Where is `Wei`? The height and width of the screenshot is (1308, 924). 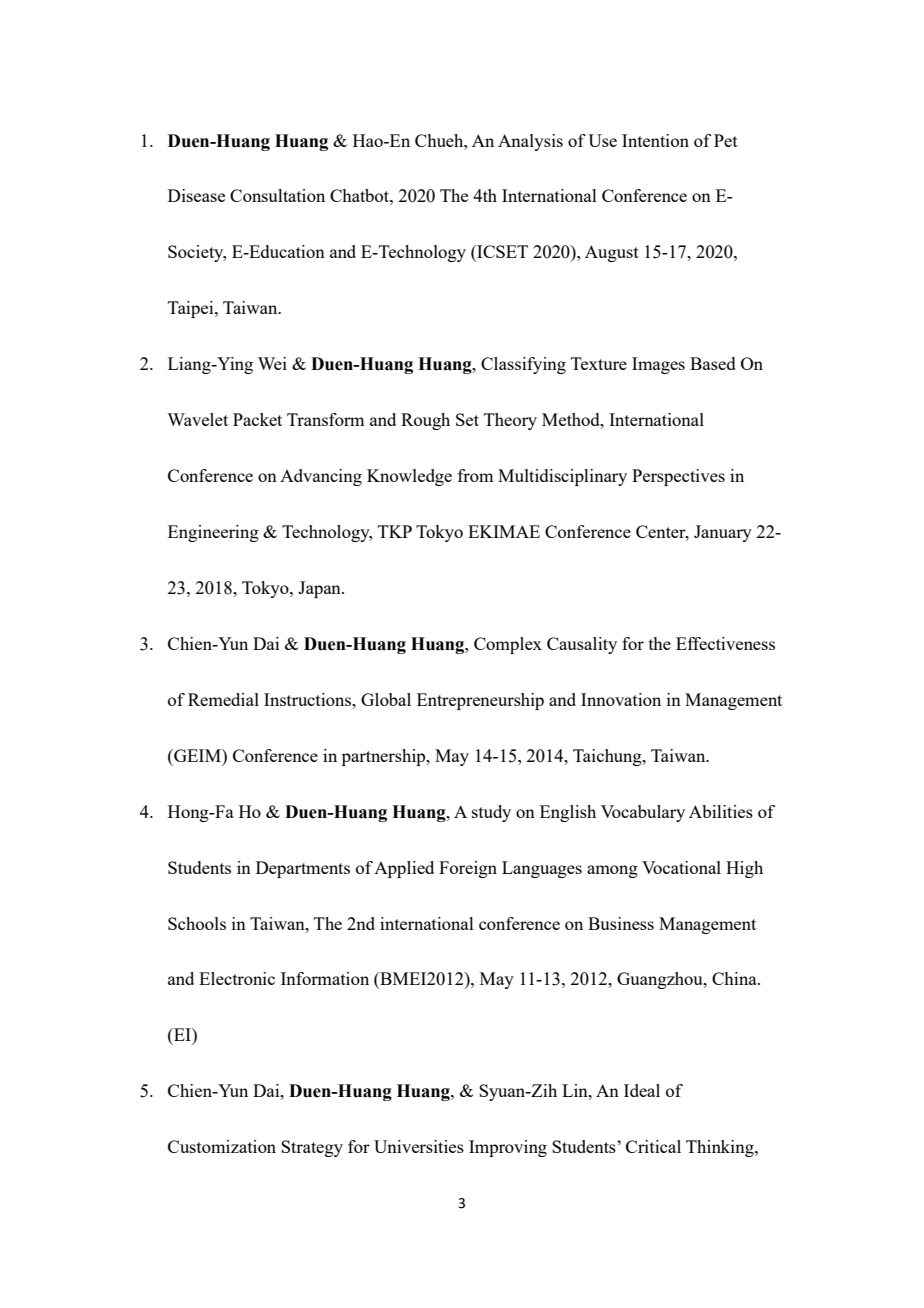 Wei is located at coordinates (272, 363).
